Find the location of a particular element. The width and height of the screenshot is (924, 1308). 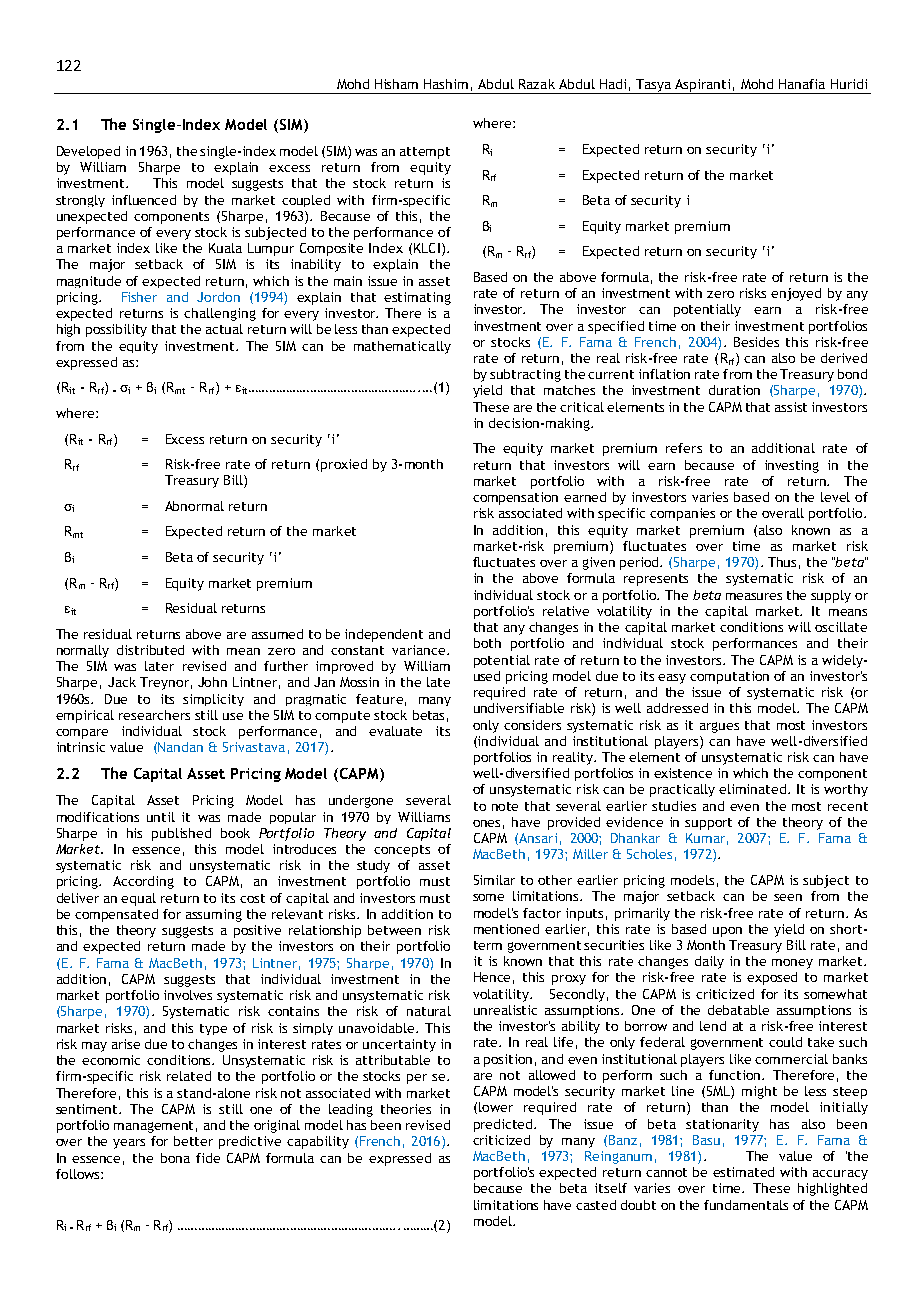

Hashim is located at coordinates (446, 84).
